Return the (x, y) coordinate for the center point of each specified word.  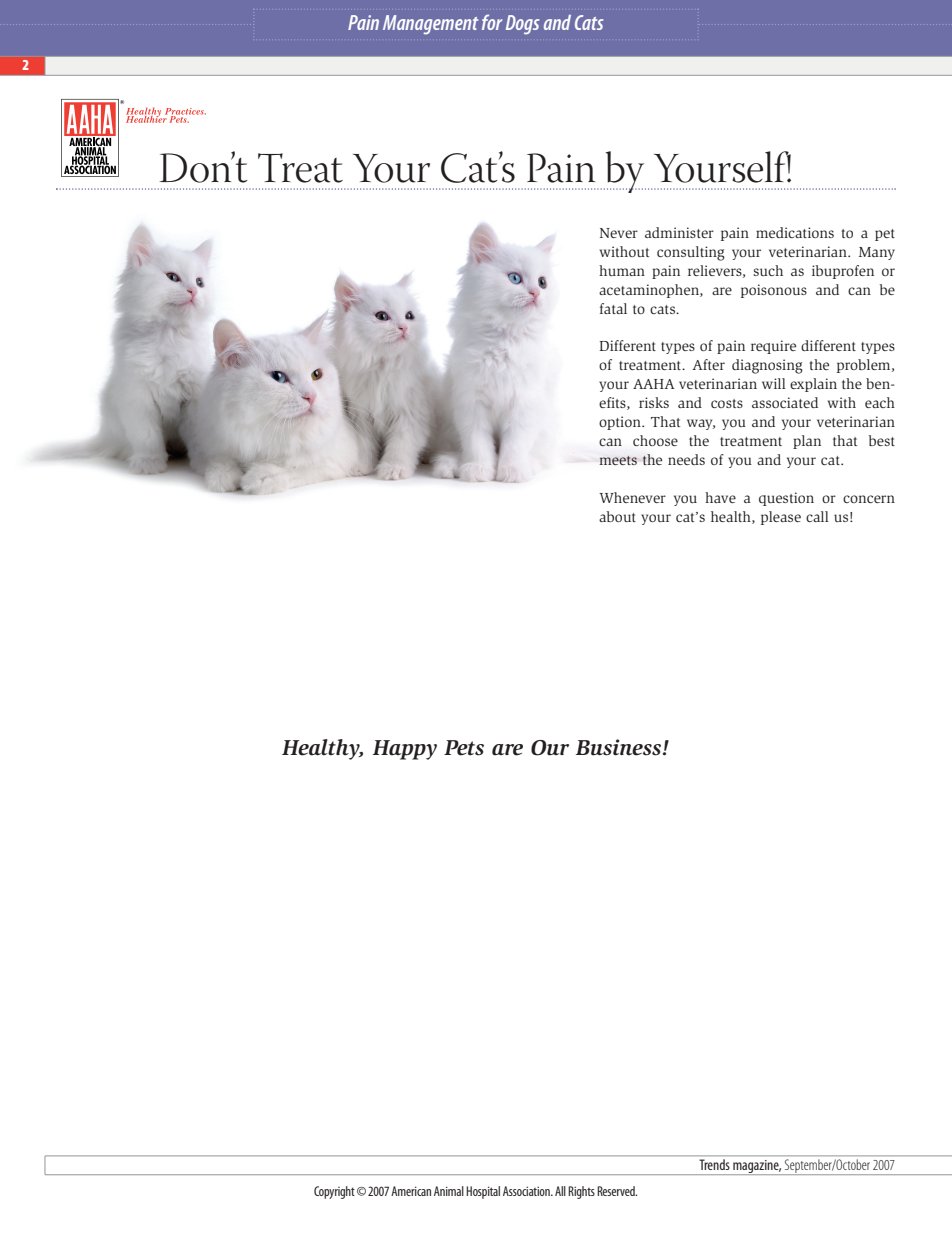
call (817, 516)
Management (431, 25)
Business (620, 747)
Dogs (522, 25)
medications (795, 232)
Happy (405, 750)
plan (807, 442)
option (621, 423)
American (411, 1191)
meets (618, 460)
